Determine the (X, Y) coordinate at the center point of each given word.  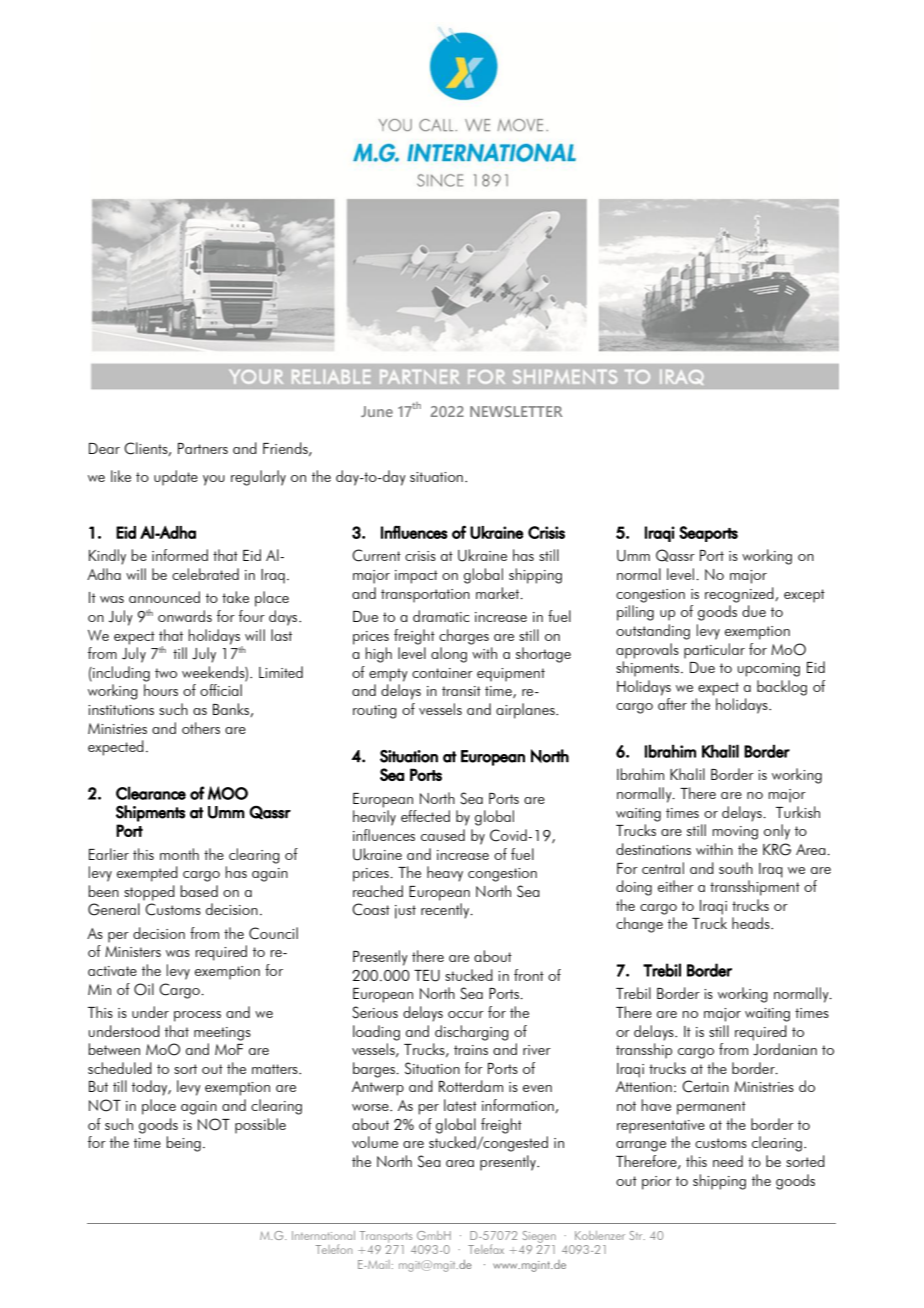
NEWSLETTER (516, 411)
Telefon (334, 1249)
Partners (203, 448)
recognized (740, 595)
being (183, 1144)
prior (657, 1183)
